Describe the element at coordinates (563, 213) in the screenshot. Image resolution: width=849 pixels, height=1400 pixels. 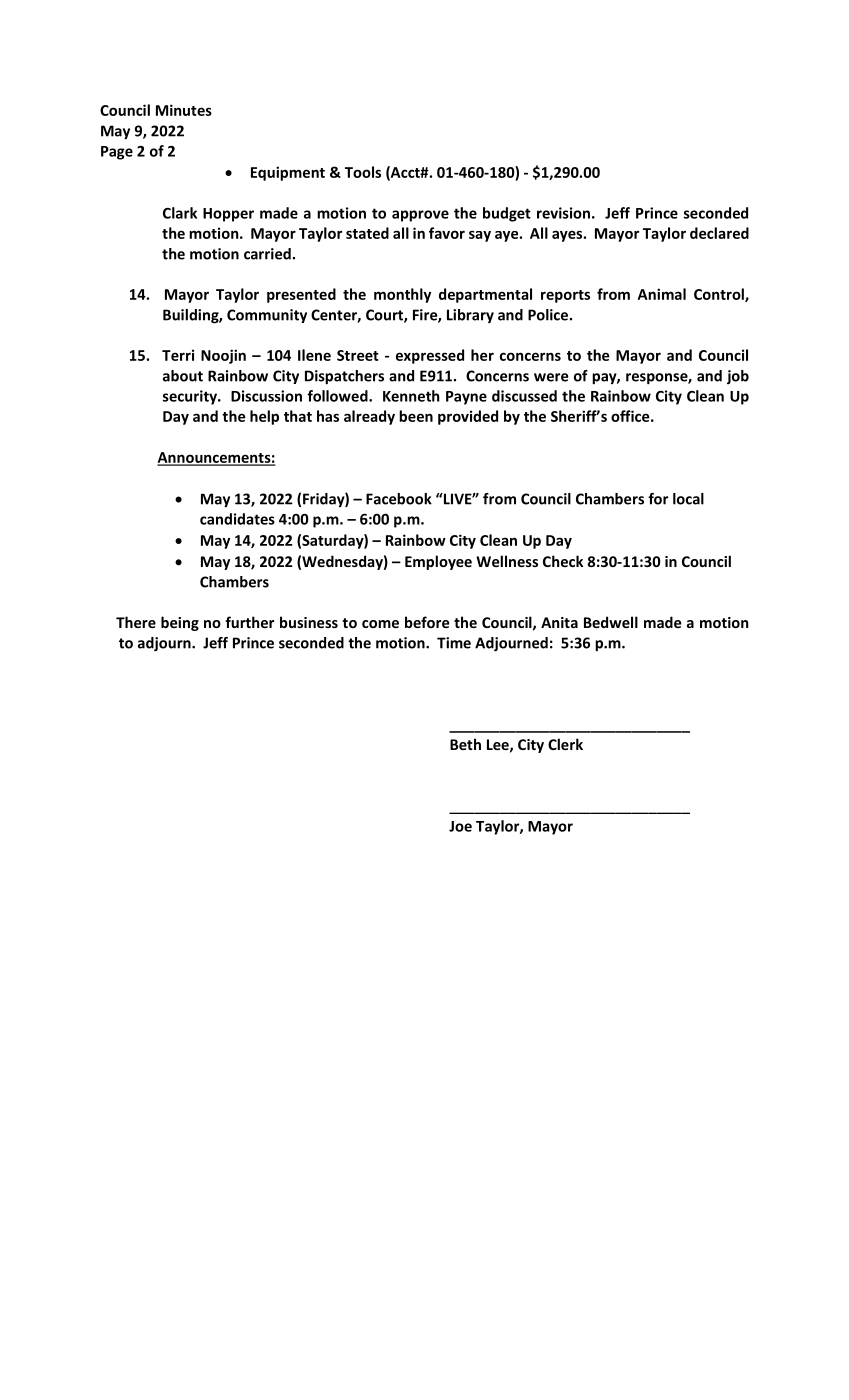
I see `revision` at that location.
